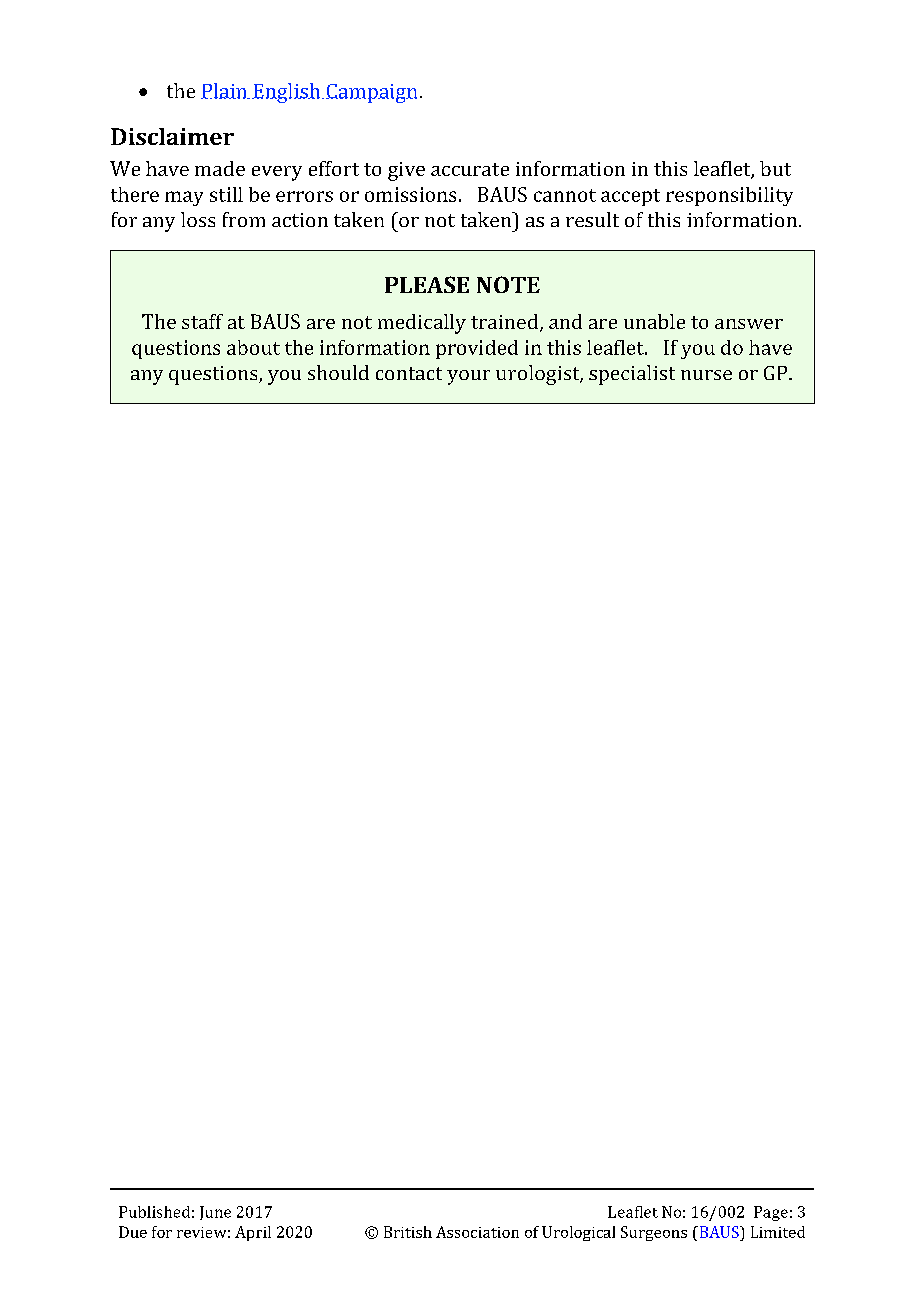 Image resolution: width=924 pixels, height=1308 pixels. Describe the element at coordinates (338, 372) in the document. I see `should` at that location.
